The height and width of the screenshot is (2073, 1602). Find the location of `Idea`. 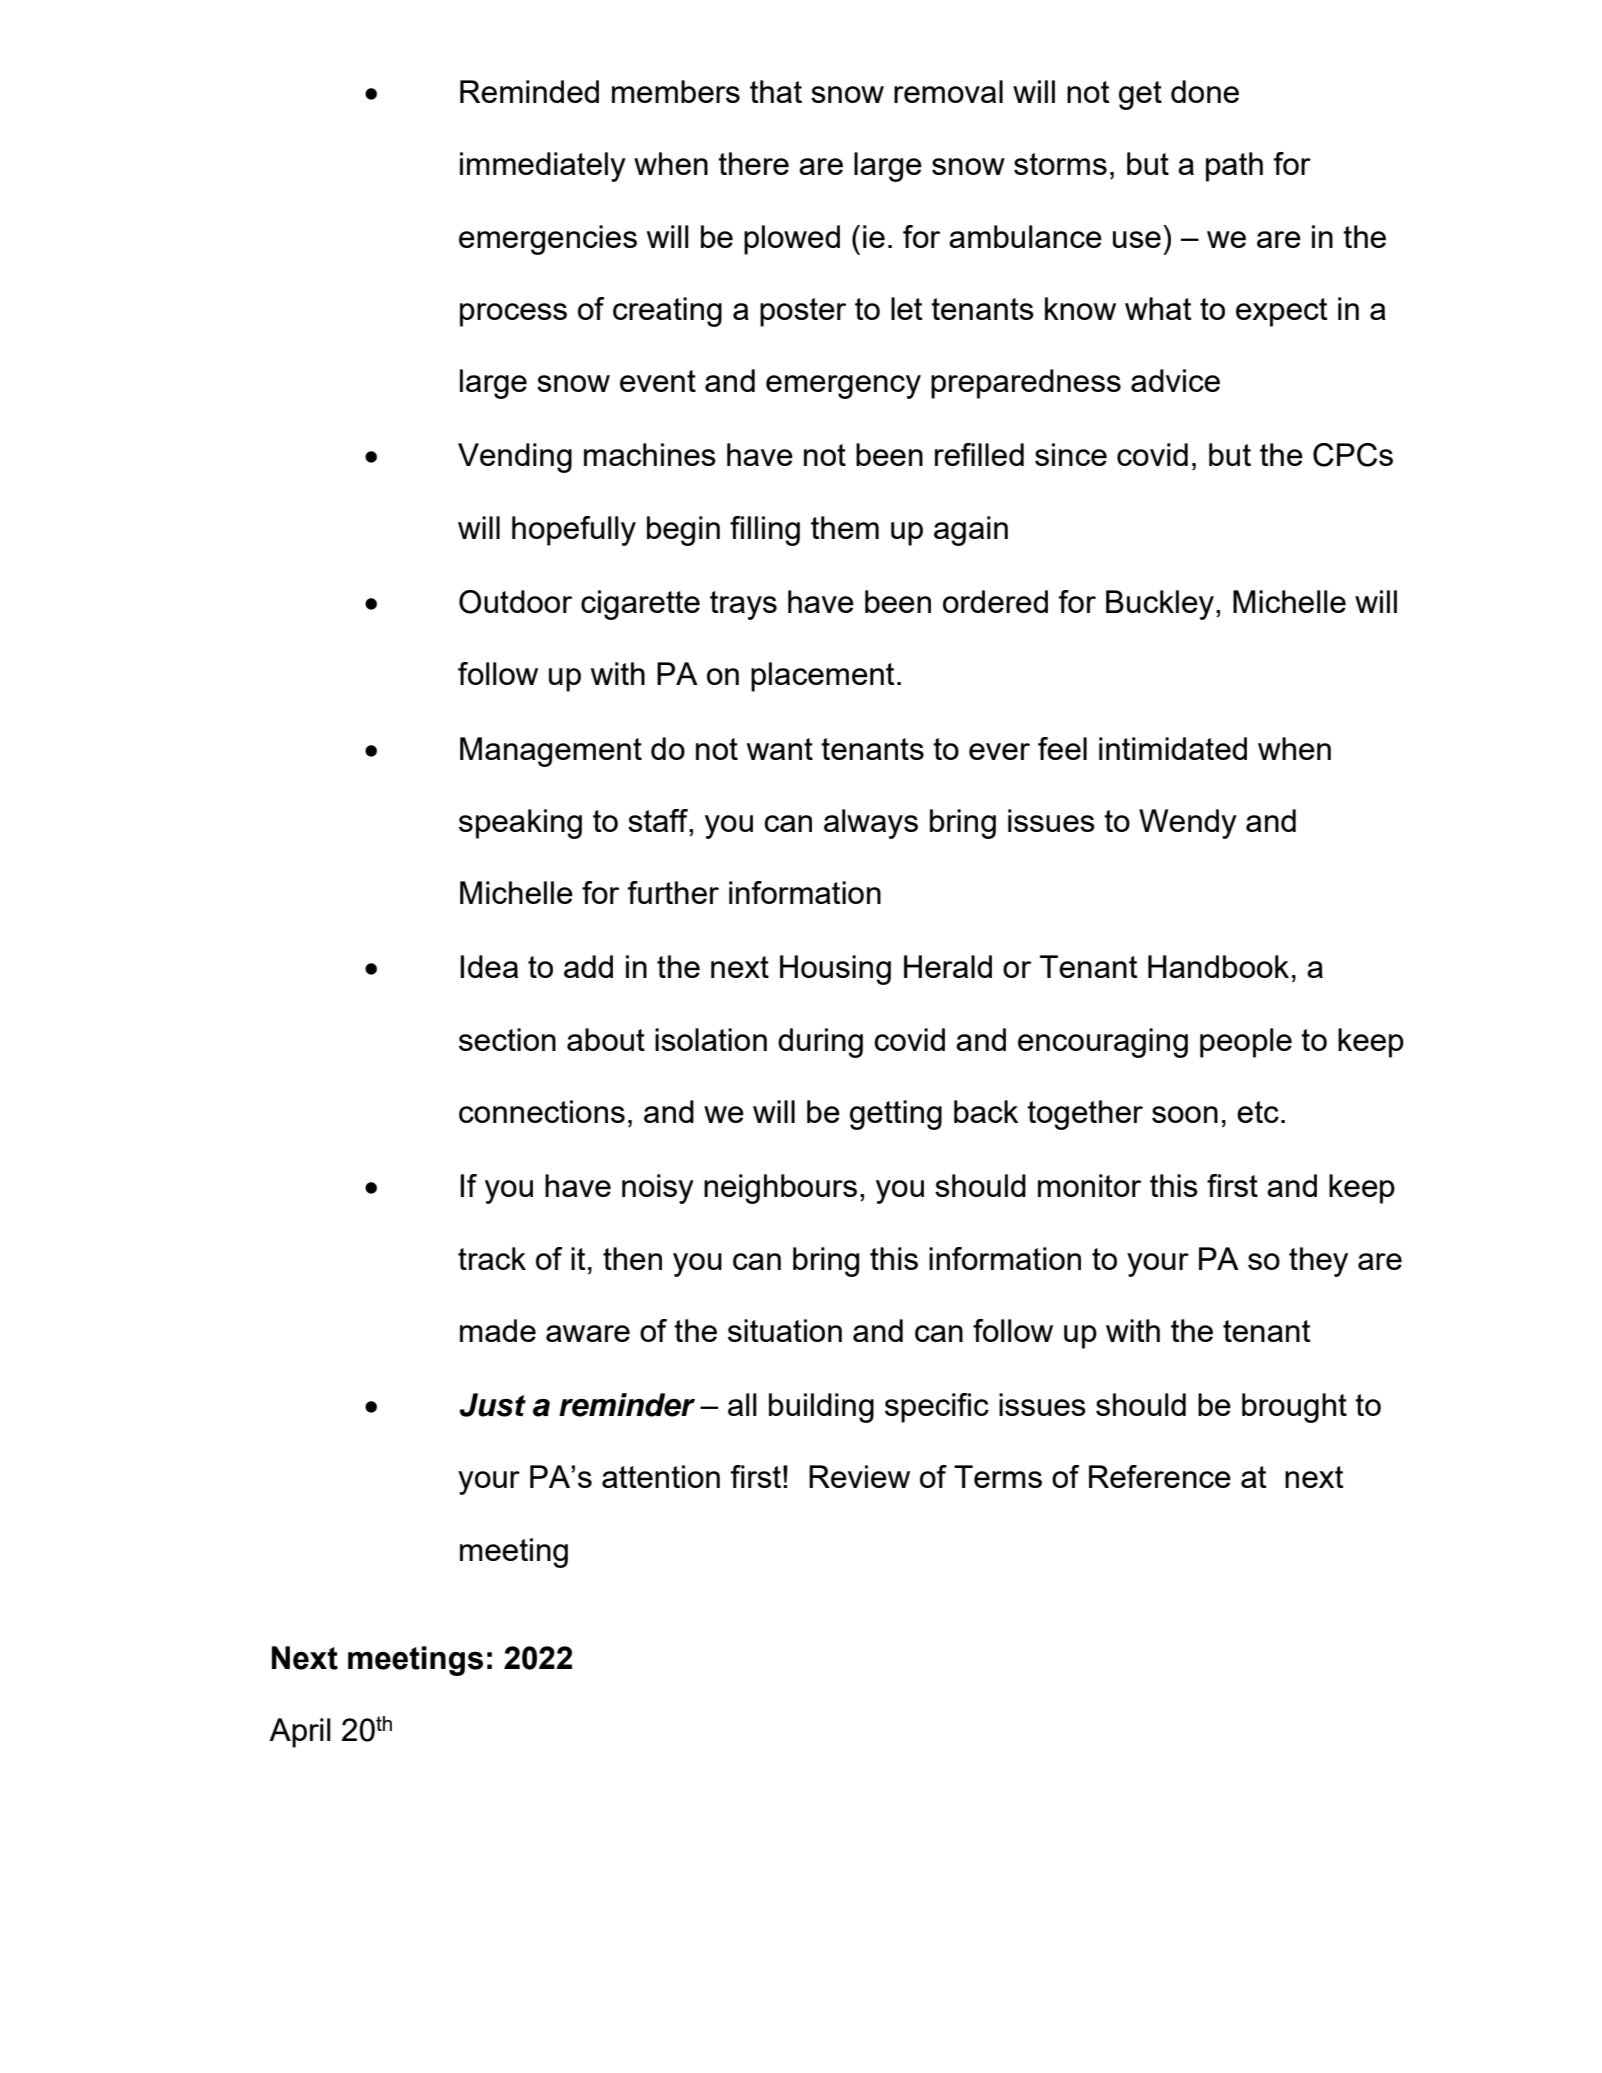

Idea is located at coordinates (489, 966).
